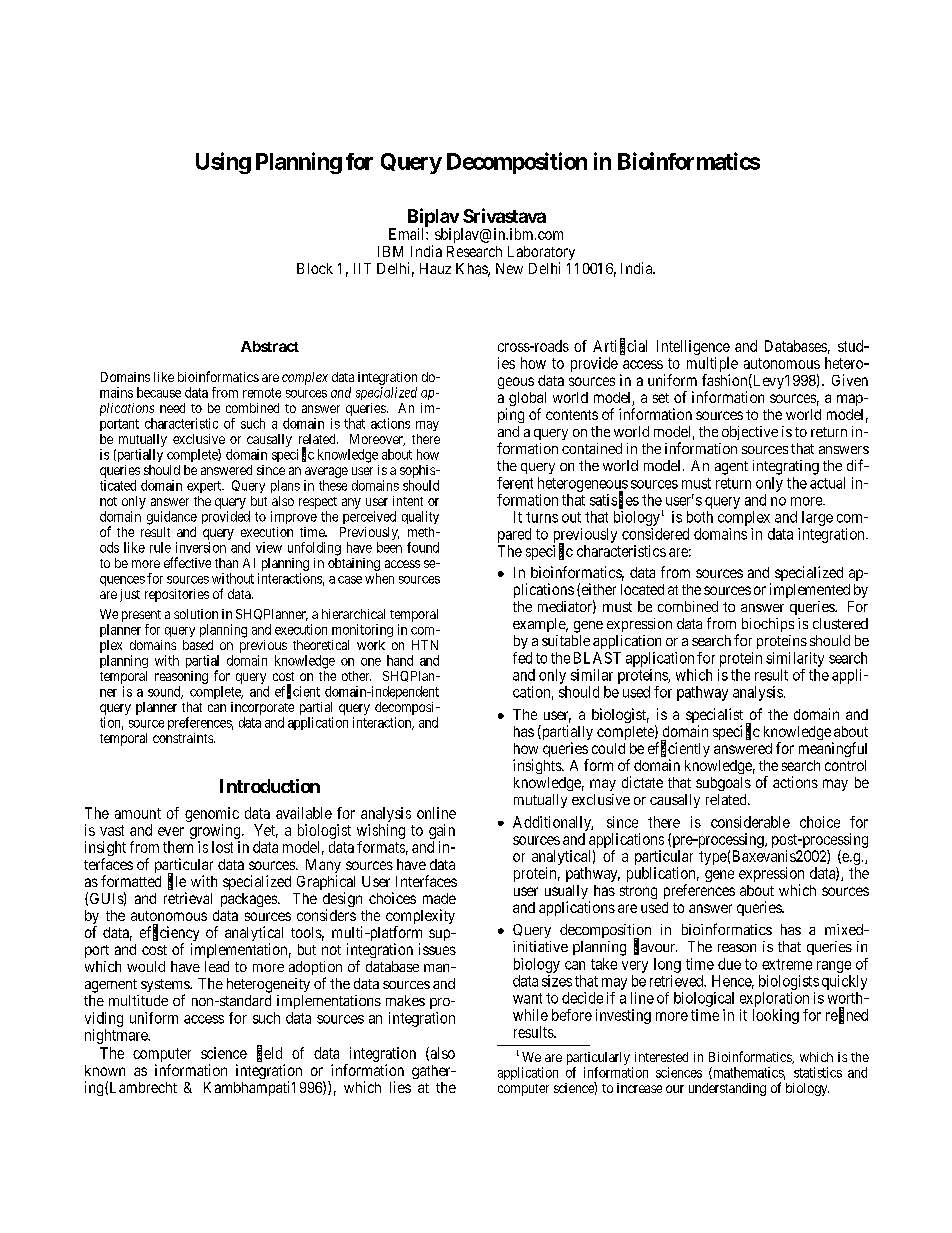 Image resolution: width=952 pixels, height=1233 pixels. Describe the element at coordinates (400, 1087) in the page. I see `lies` at that location.
